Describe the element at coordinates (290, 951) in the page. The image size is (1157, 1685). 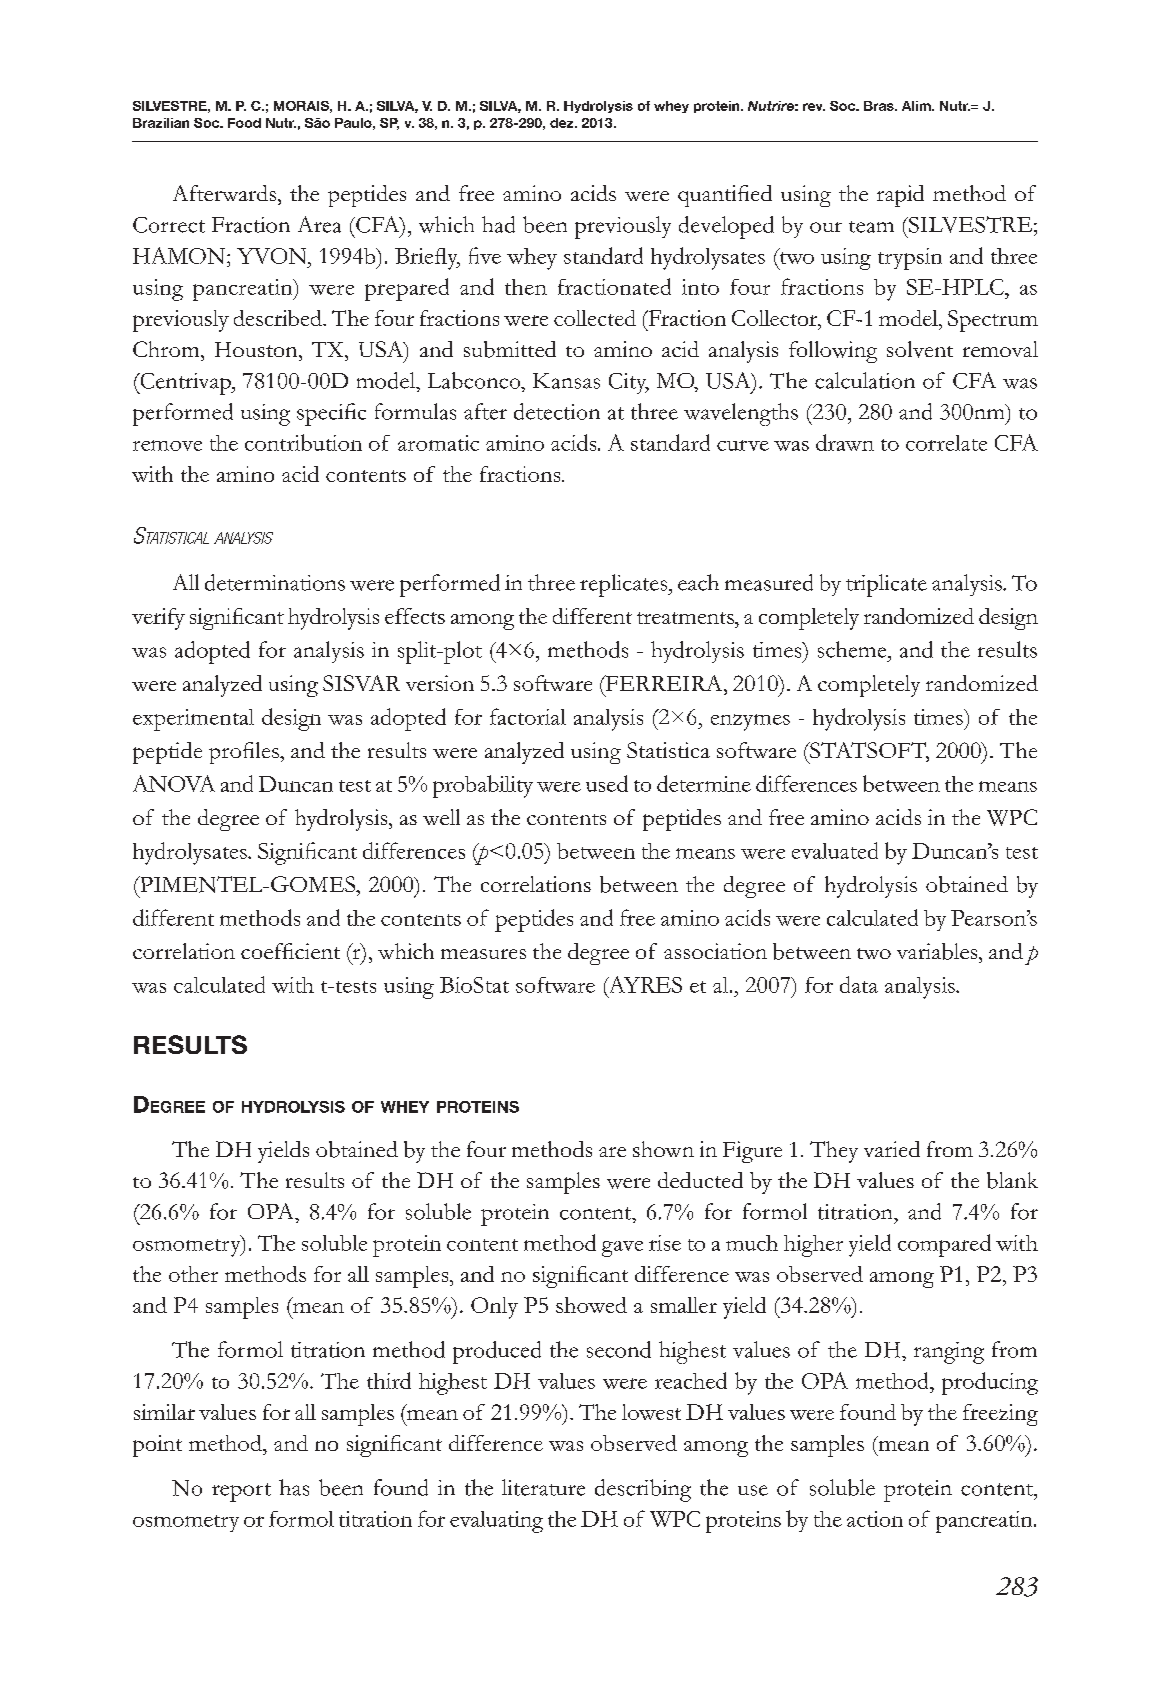
I see `coefficient` at that location.
